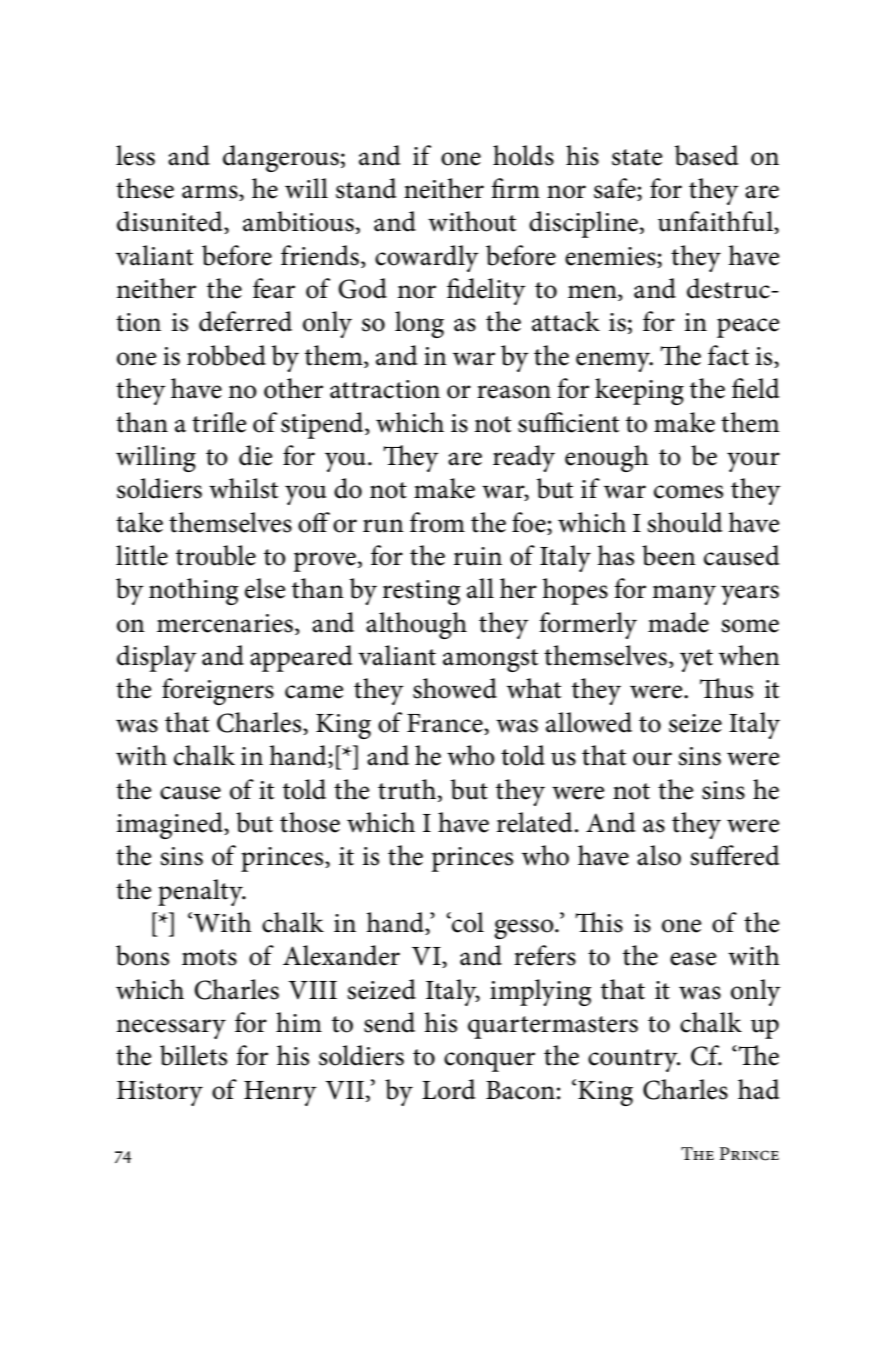 The width and height of the document is (896, 1345). I want to click on based, so click(706, 155).
